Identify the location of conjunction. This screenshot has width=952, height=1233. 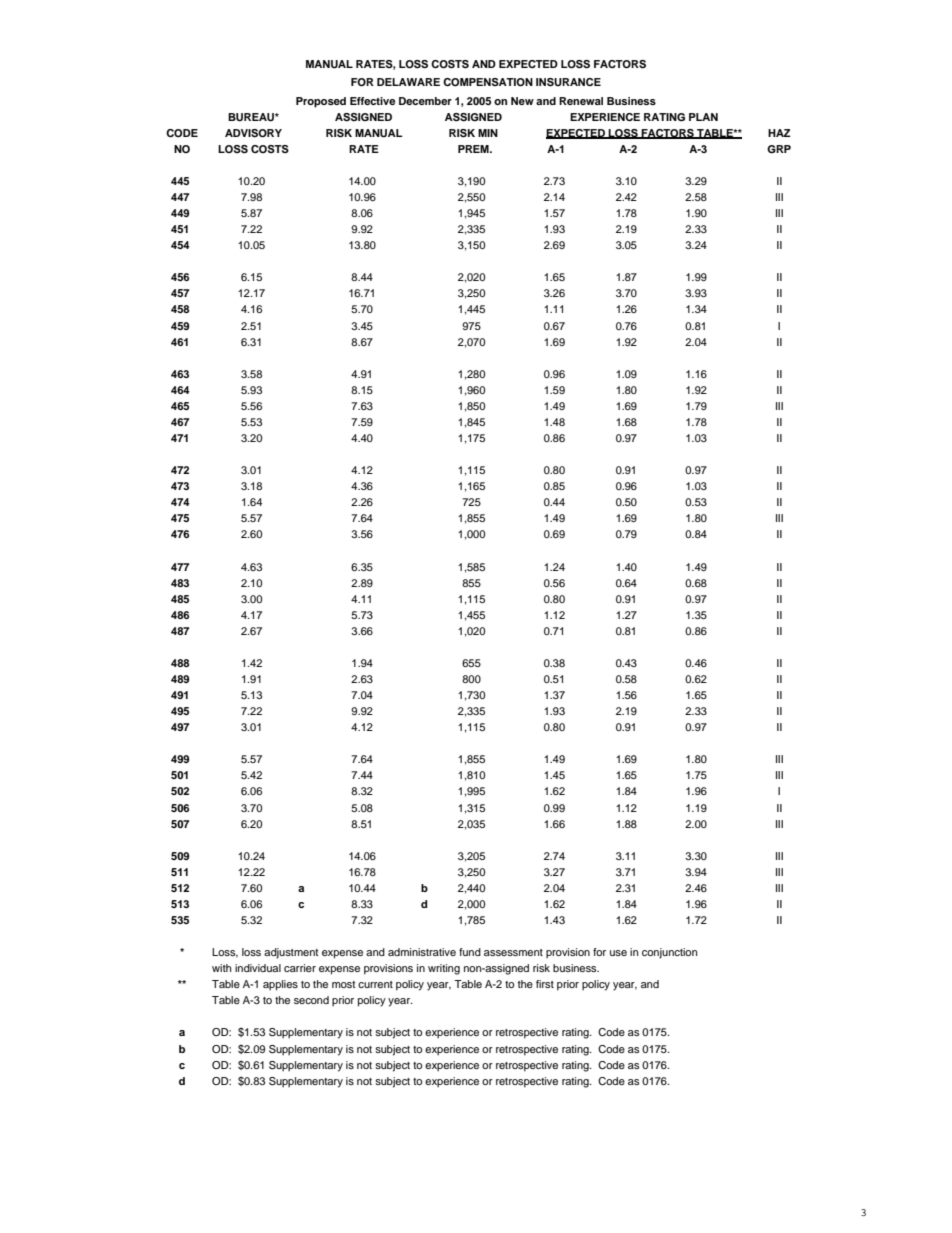
(670, 953).
